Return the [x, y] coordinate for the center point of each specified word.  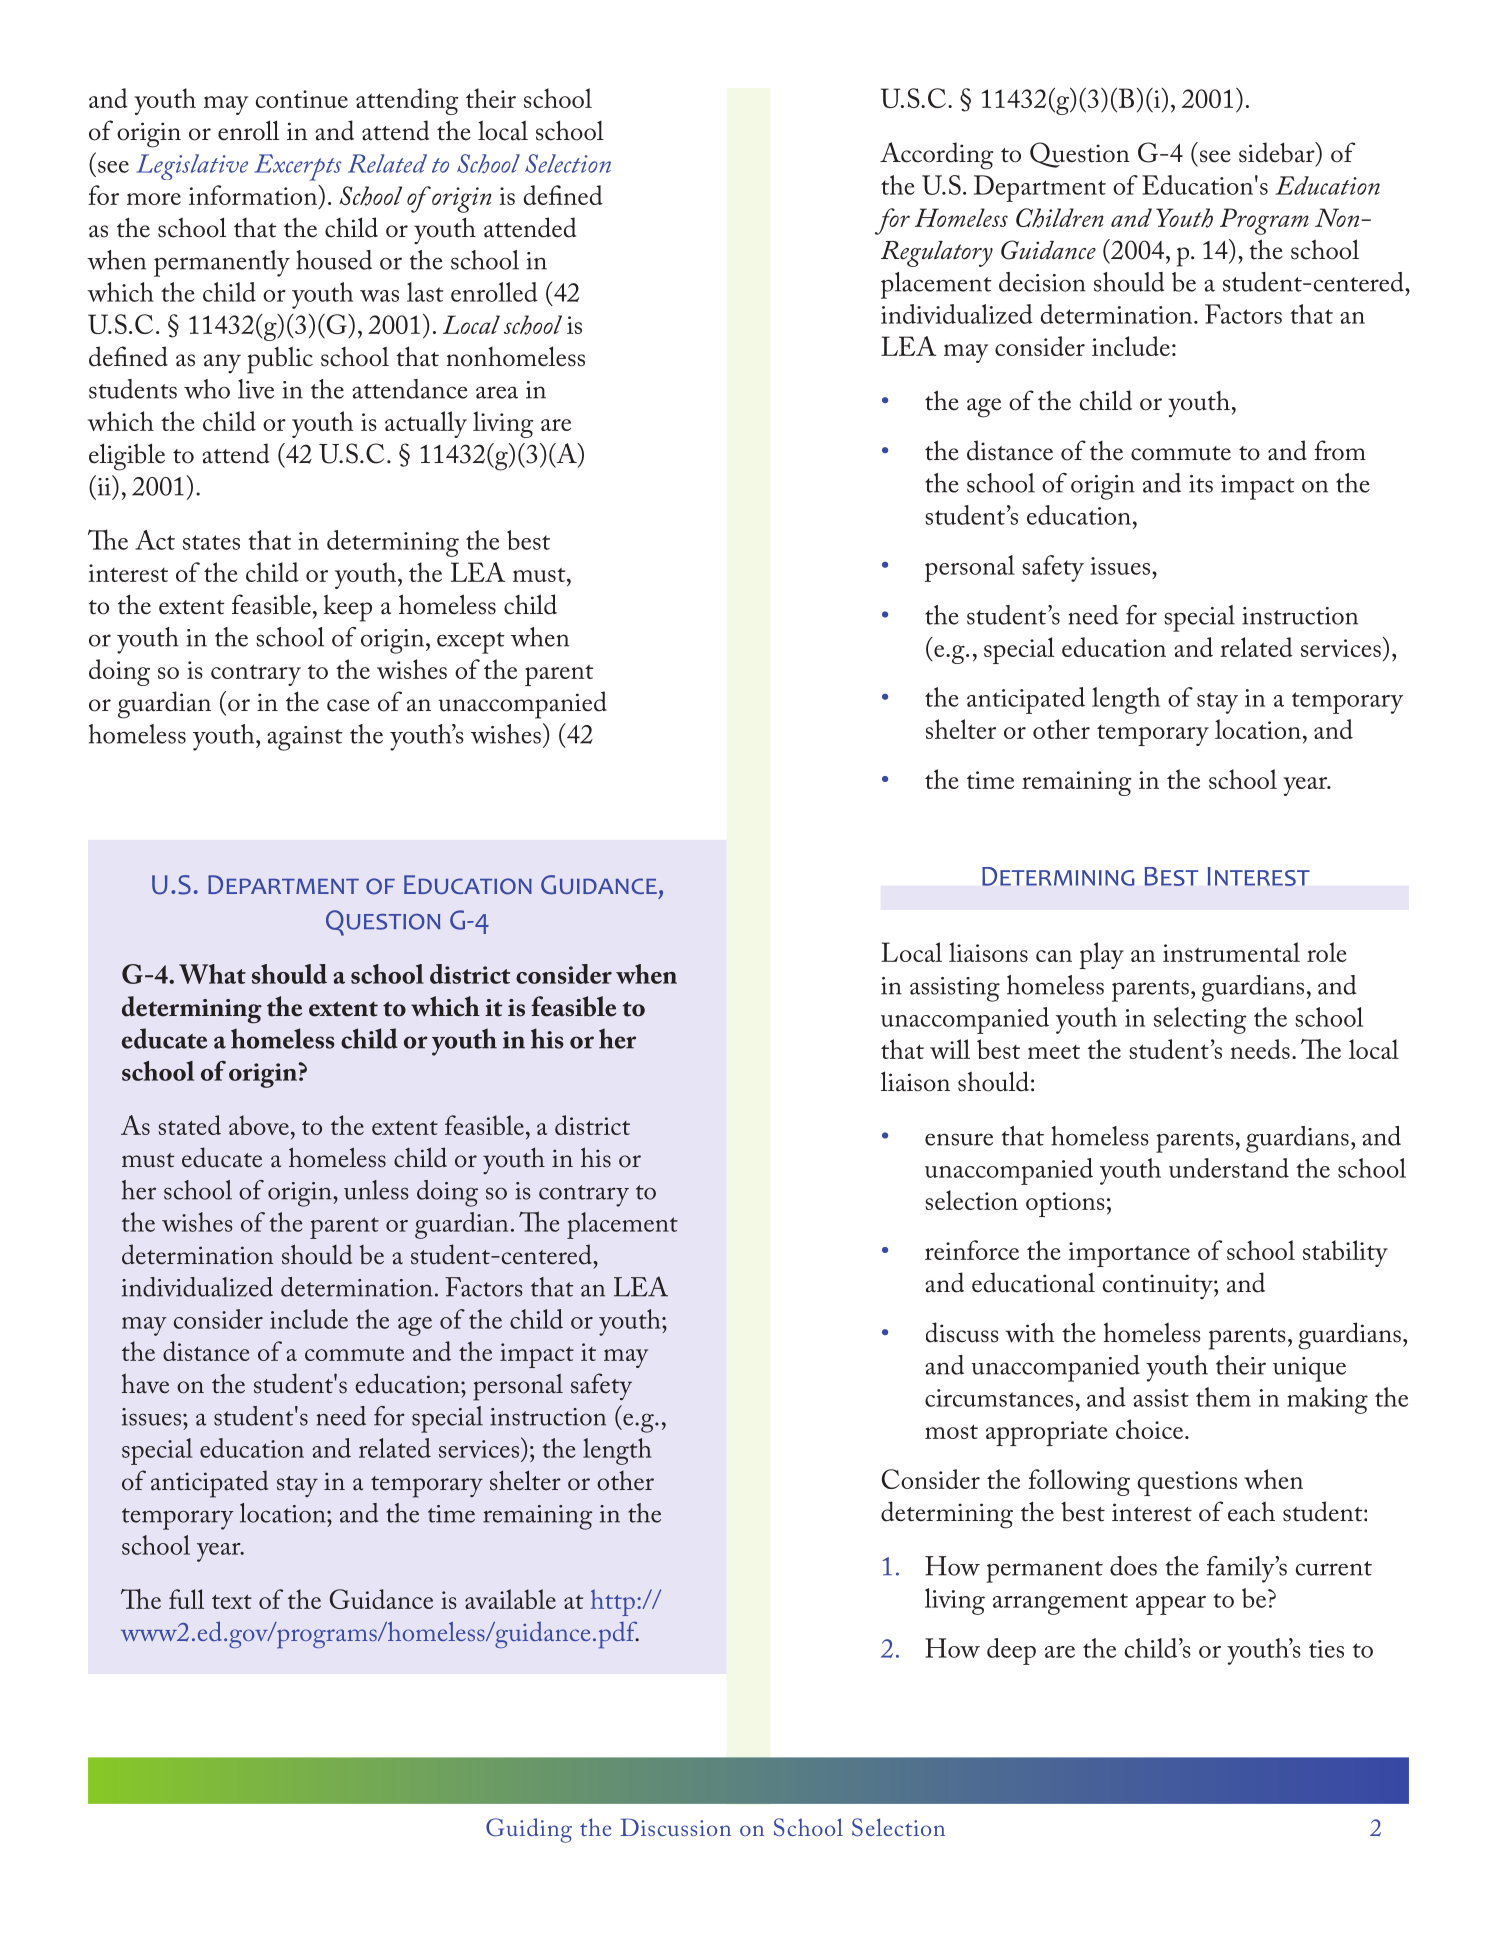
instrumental [1231, 952]
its [1201, 484]
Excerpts [298, 167]
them [1223, 1397]
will [950, 1049]
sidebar [1278, 153]
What [212, 974]
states [211, 542]
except [471, 643]
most [951, 1431]
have [145, 1384]
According [936, 156]
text [232, 1601]
